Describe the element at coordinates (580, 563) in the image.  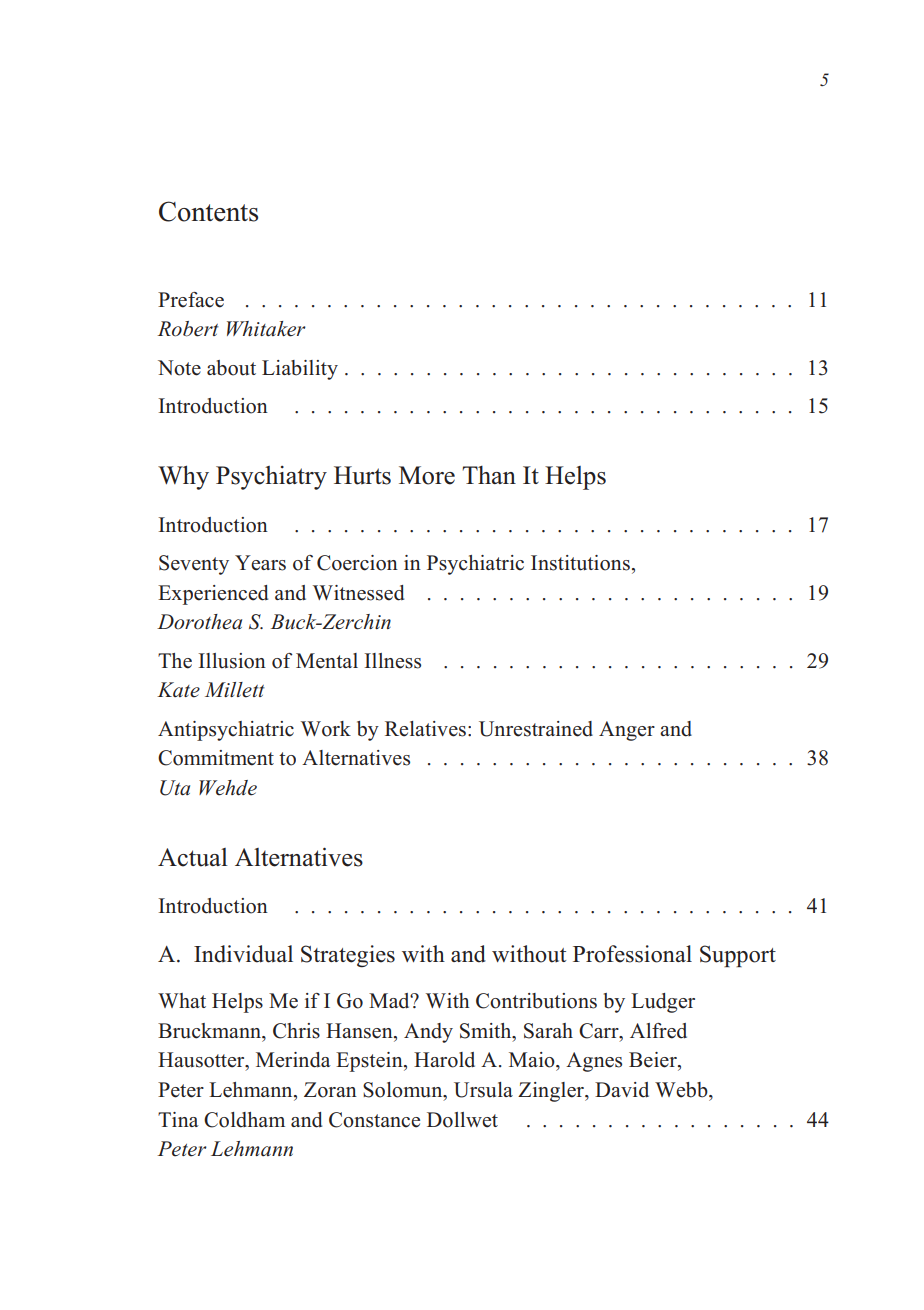
I see `Institutions` at that location.
